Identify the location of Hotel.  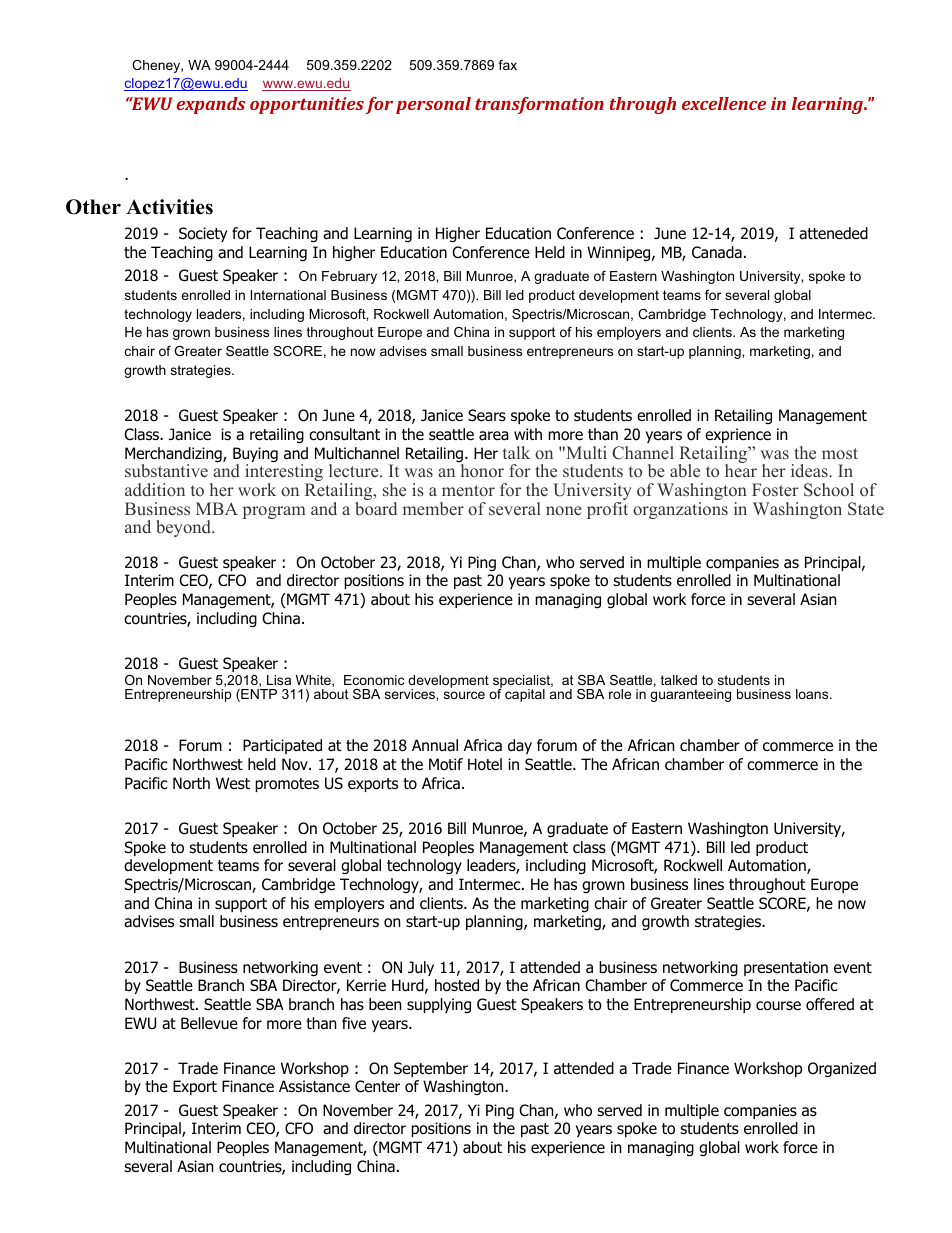
(485, 764).
